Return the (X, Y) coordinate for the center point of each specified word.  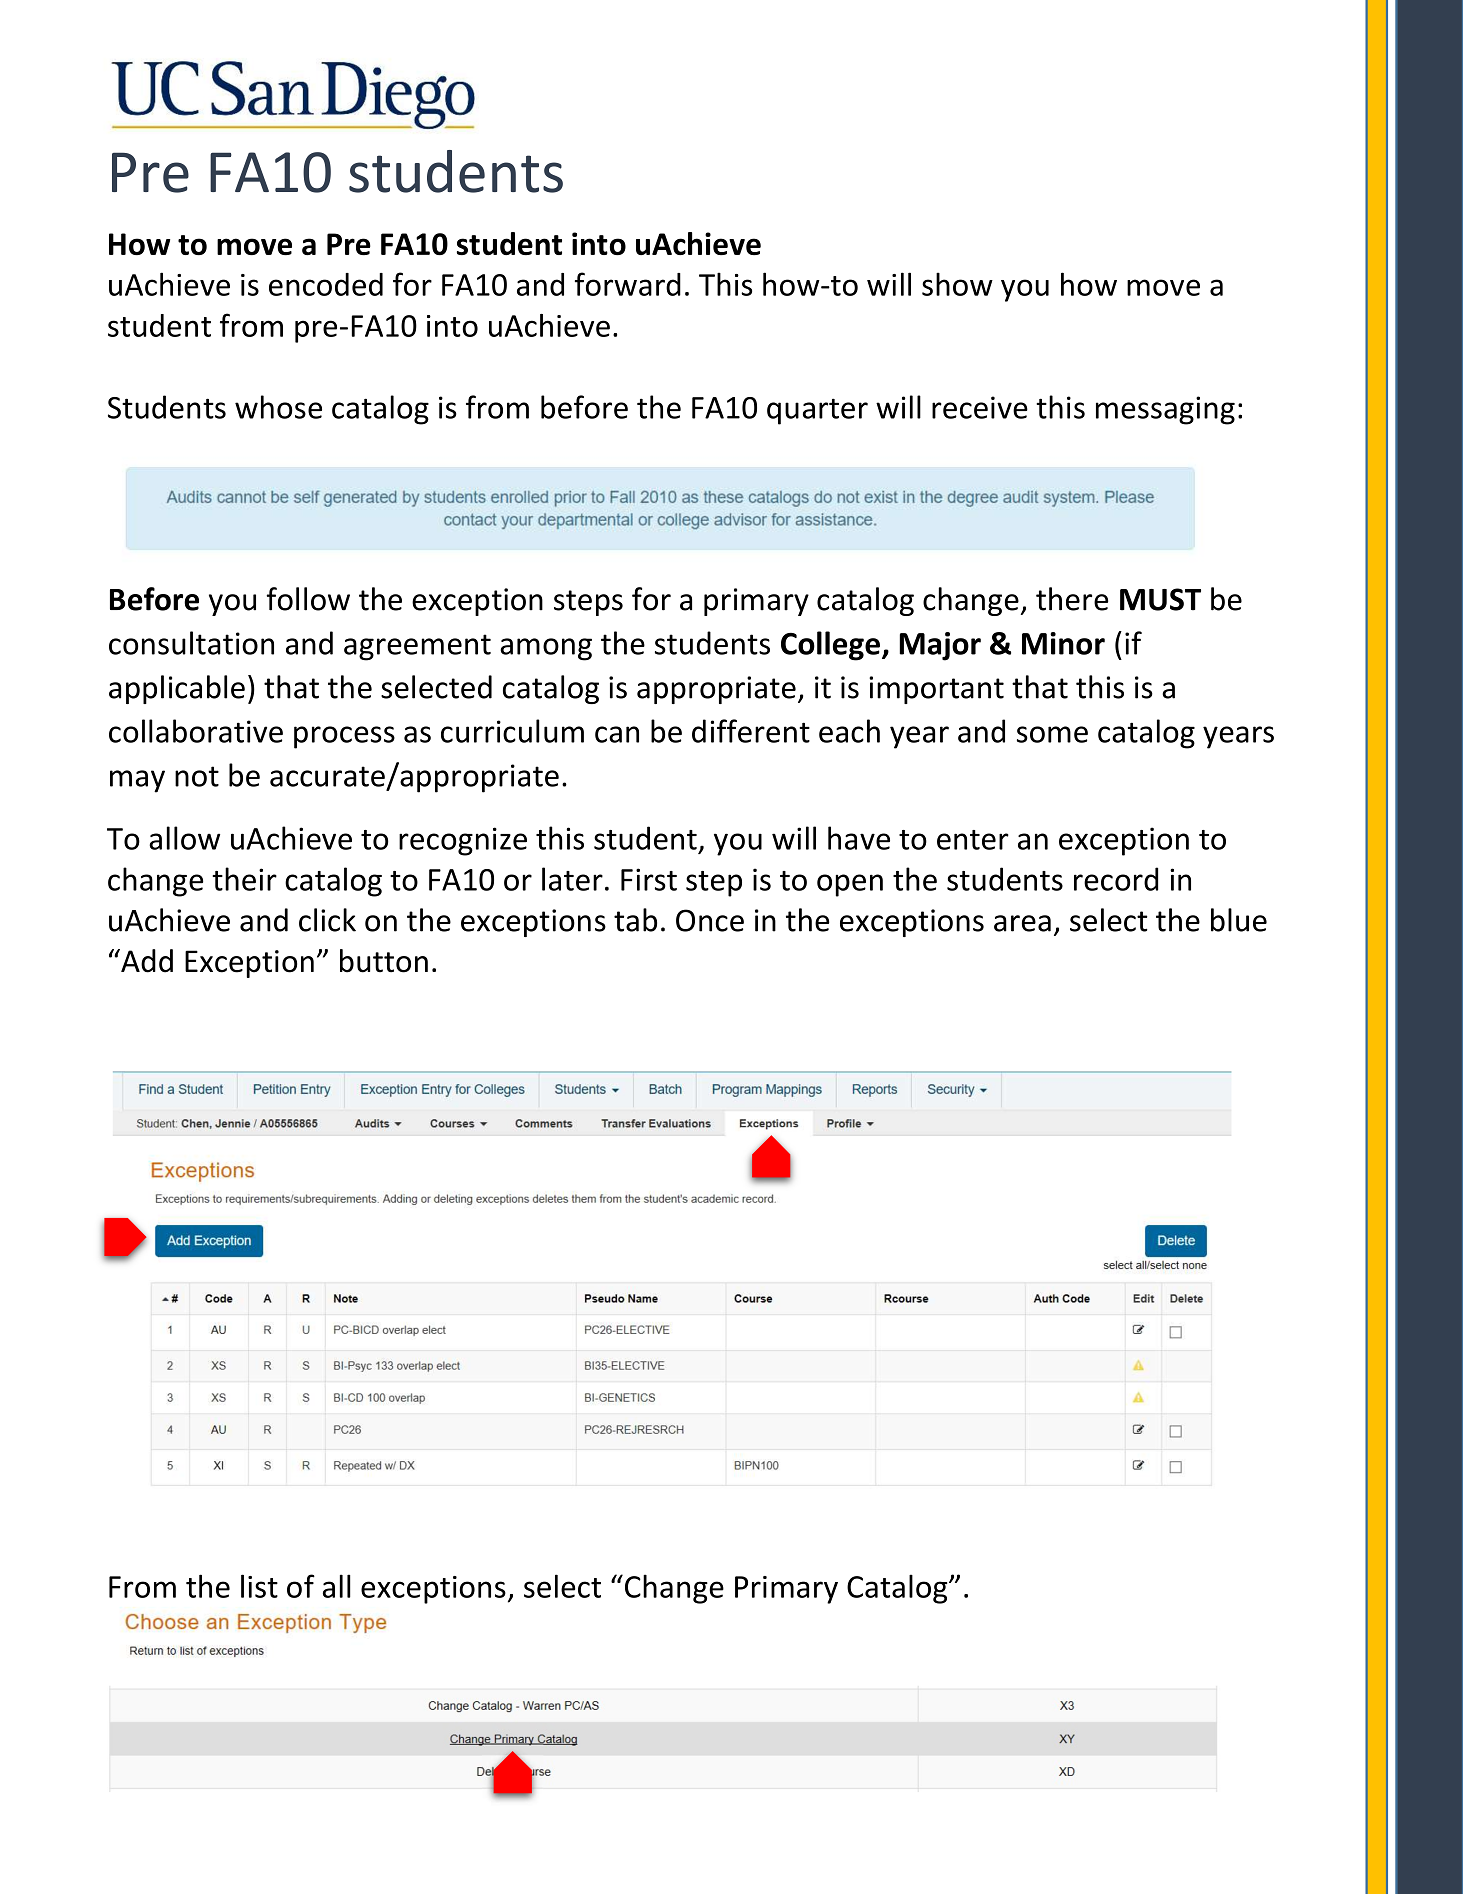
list (259, 1586)
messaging (1165, 410)
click (327, 920)
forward (628, 284)
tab (635, 920)
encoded (326, 284)
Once (710, 920)
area (1022, 923)
